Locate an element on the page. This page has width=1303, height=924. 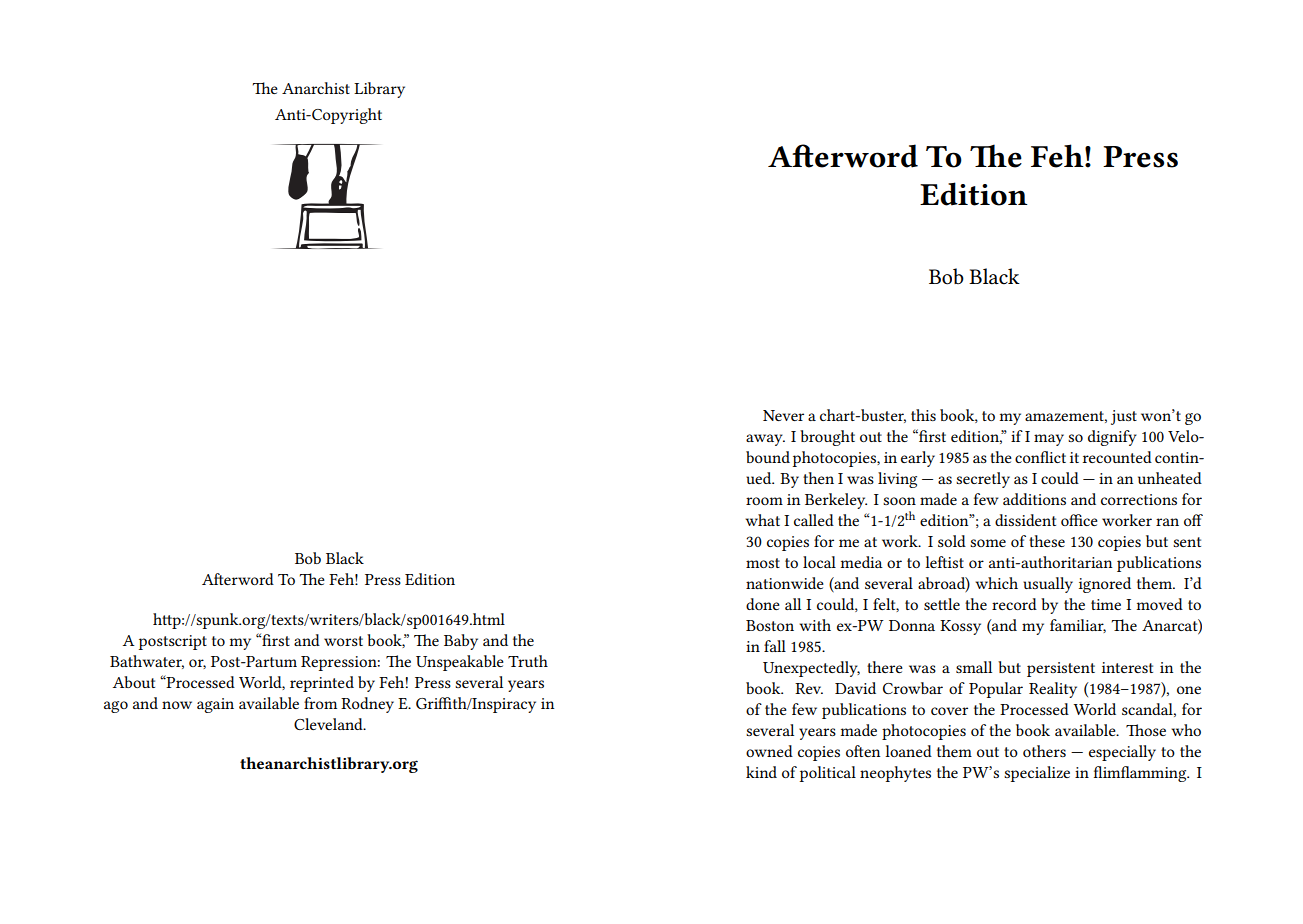
most is located at coordinates (763, 563).
